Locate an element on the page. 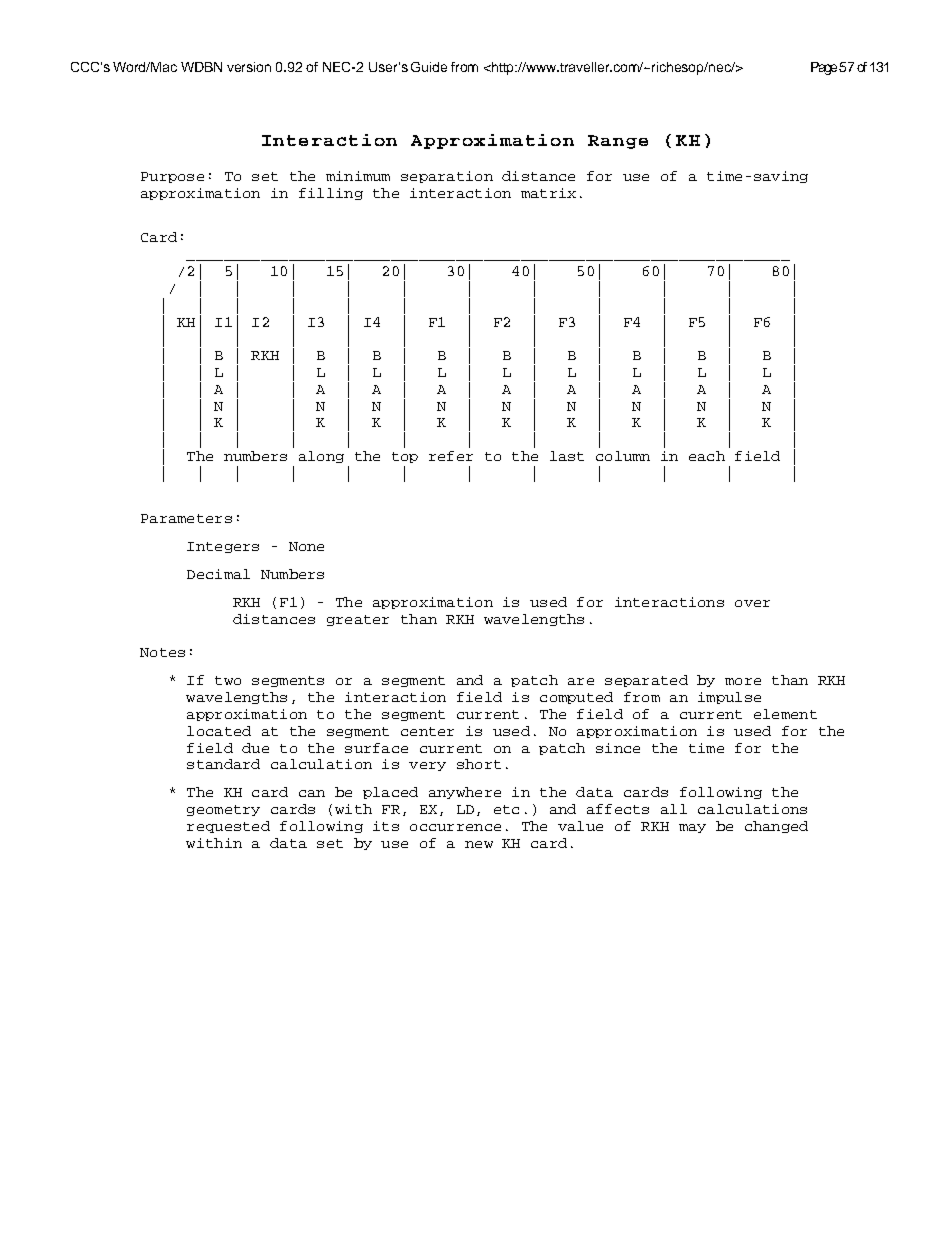 This image has height=1233, width=952. Guide is located at coordinates (429, 67).
